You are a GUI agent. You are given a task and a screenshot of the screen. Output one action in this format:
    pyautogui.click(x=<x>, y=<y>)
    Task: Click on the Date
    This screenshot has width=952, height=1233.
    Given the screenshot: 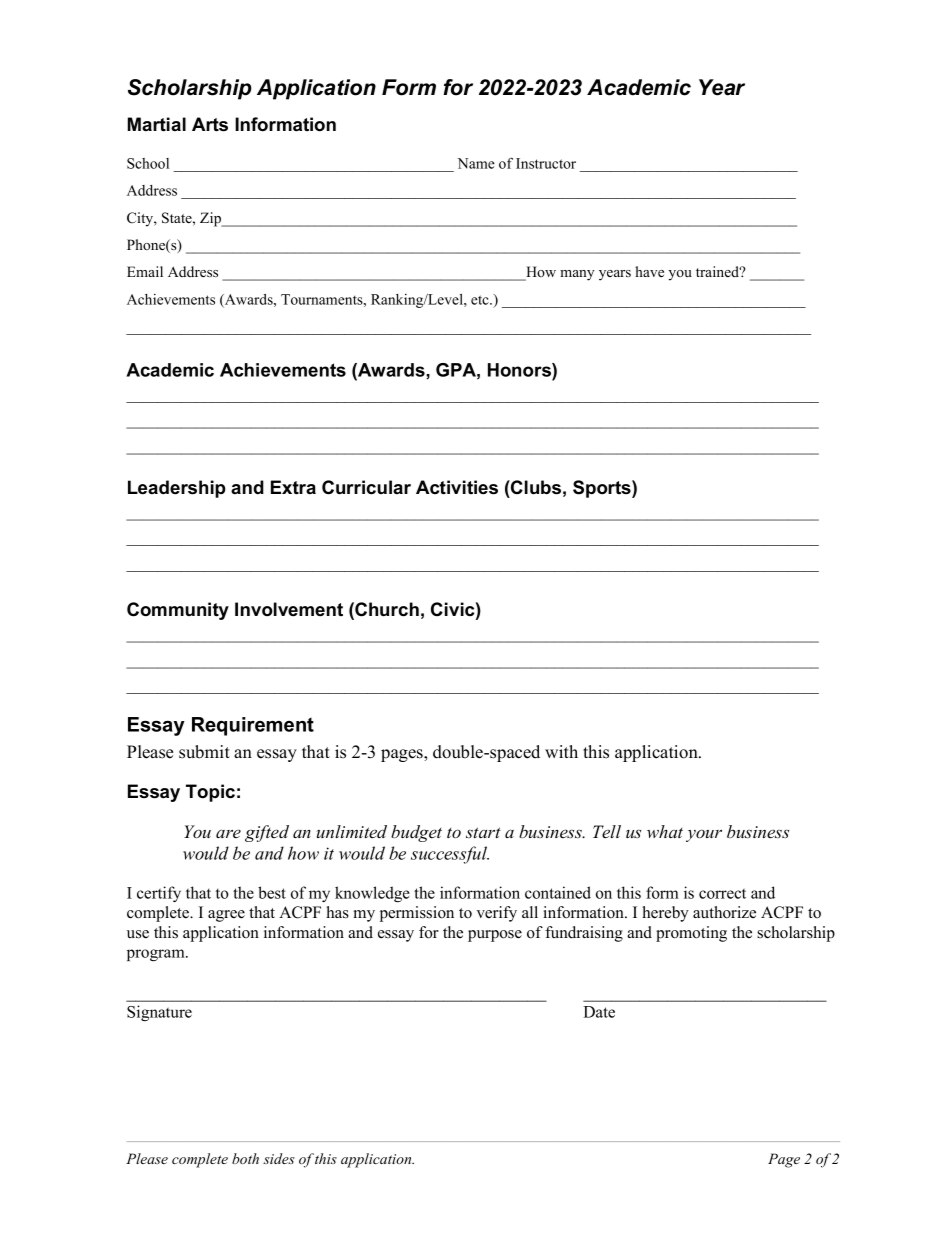 What is the action you would take?
    pyautogui.click(x=599, y=1012)
